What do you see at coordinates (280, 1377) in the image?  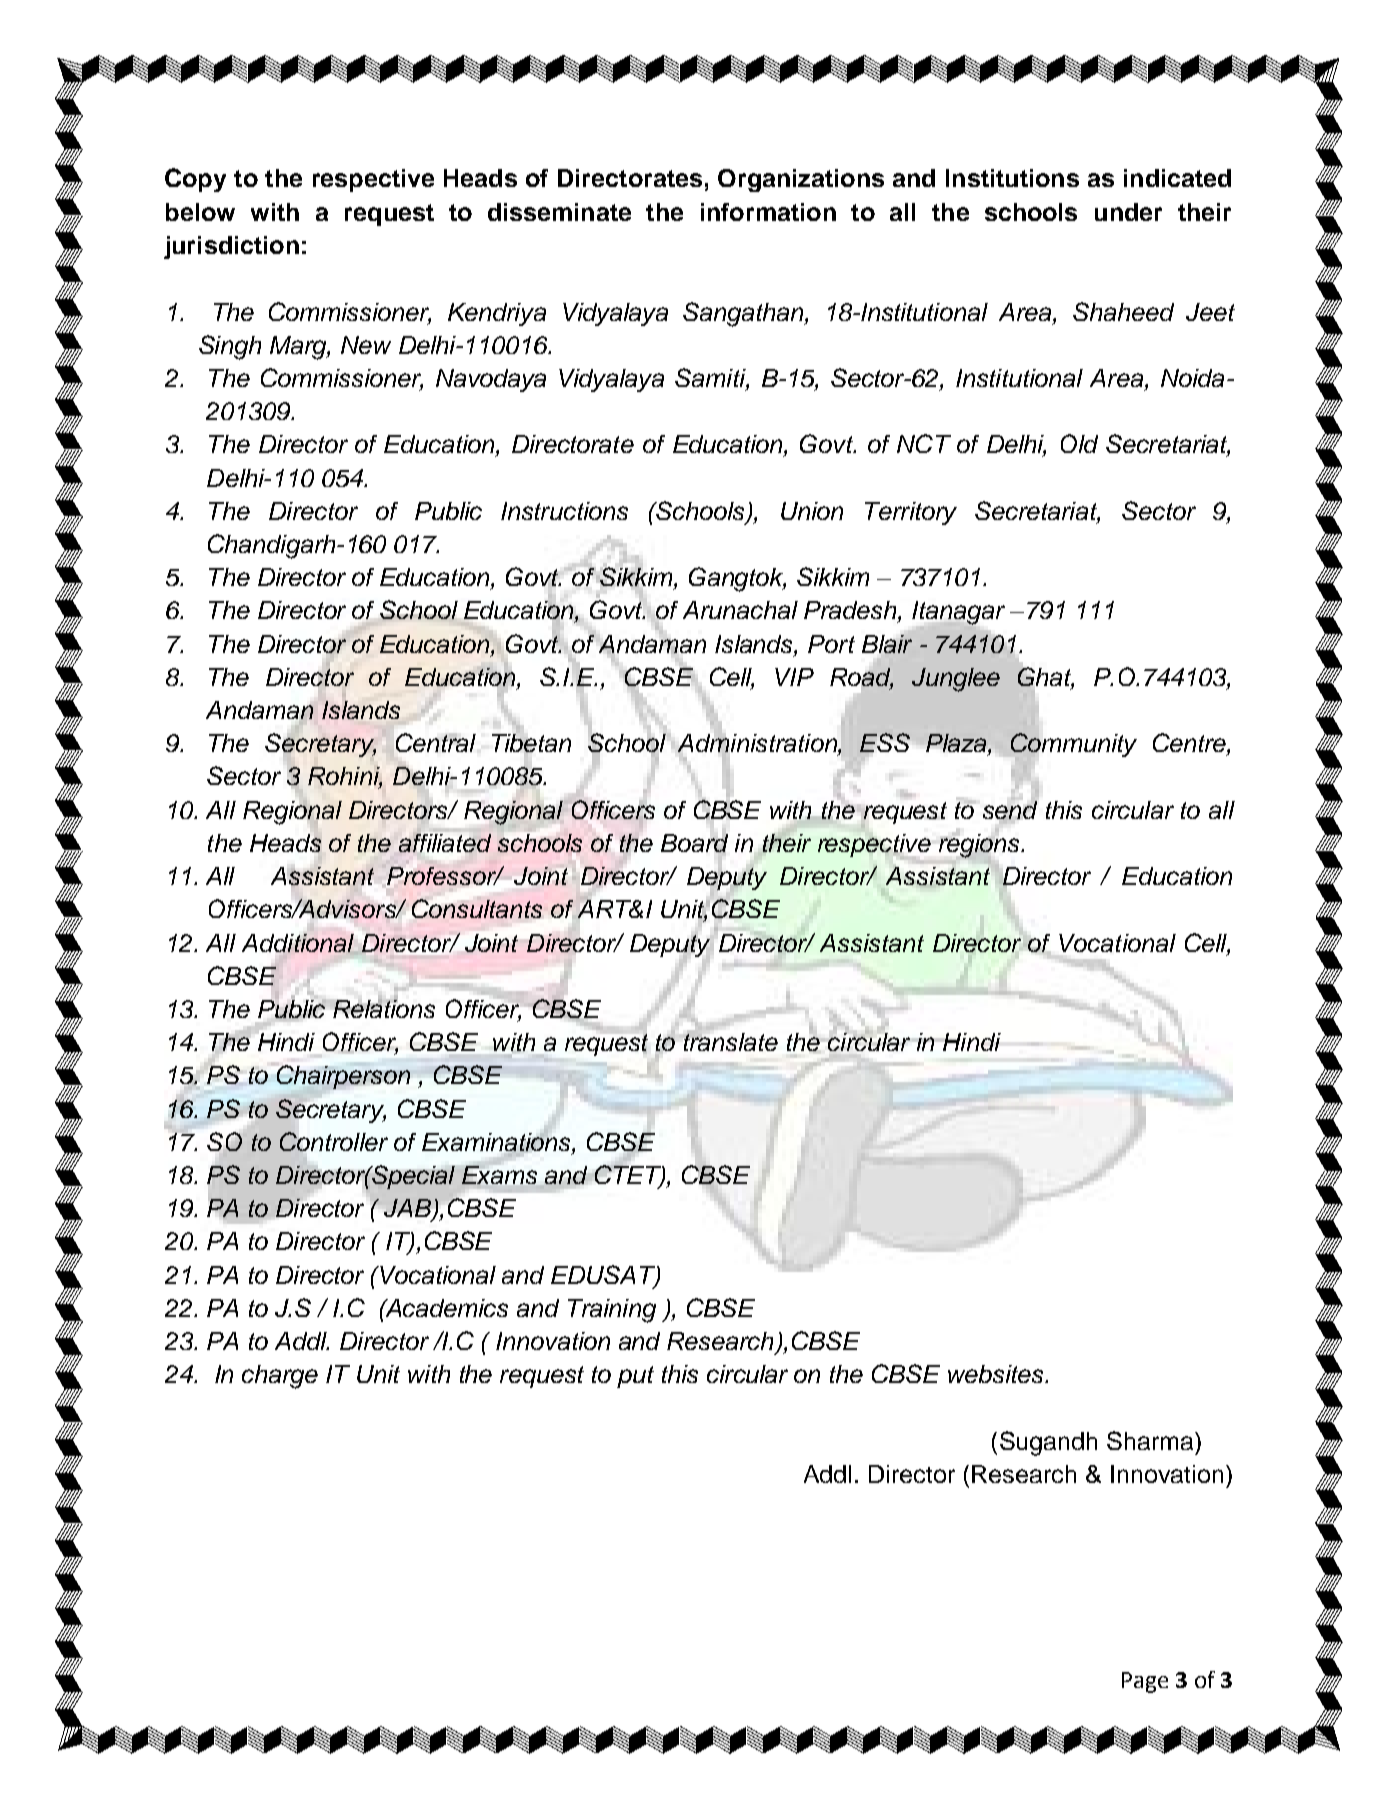 I see `charge` at bounding box center [280, 1377].
